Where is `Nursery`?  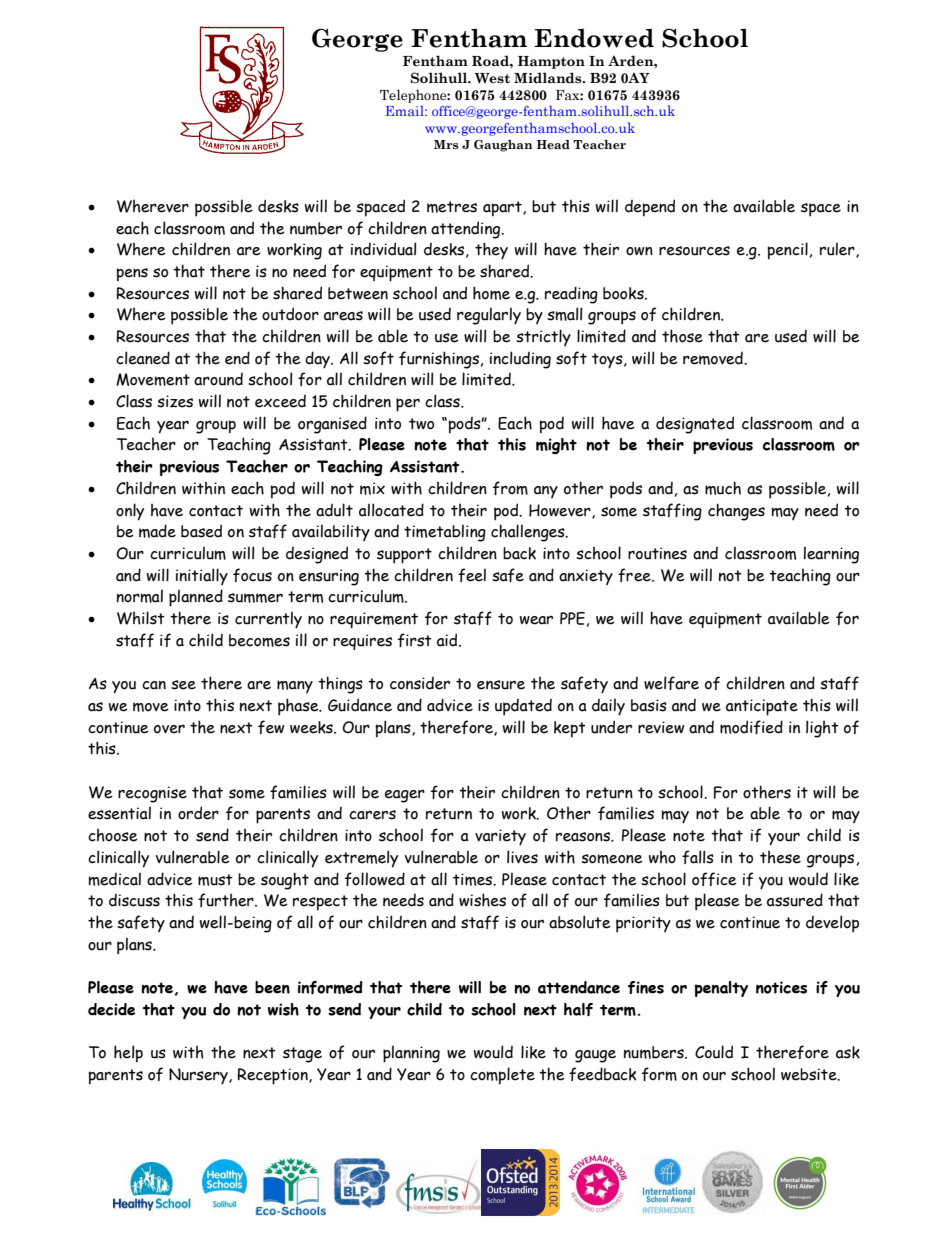 Nursery is located at coordinates (199, 1076).
